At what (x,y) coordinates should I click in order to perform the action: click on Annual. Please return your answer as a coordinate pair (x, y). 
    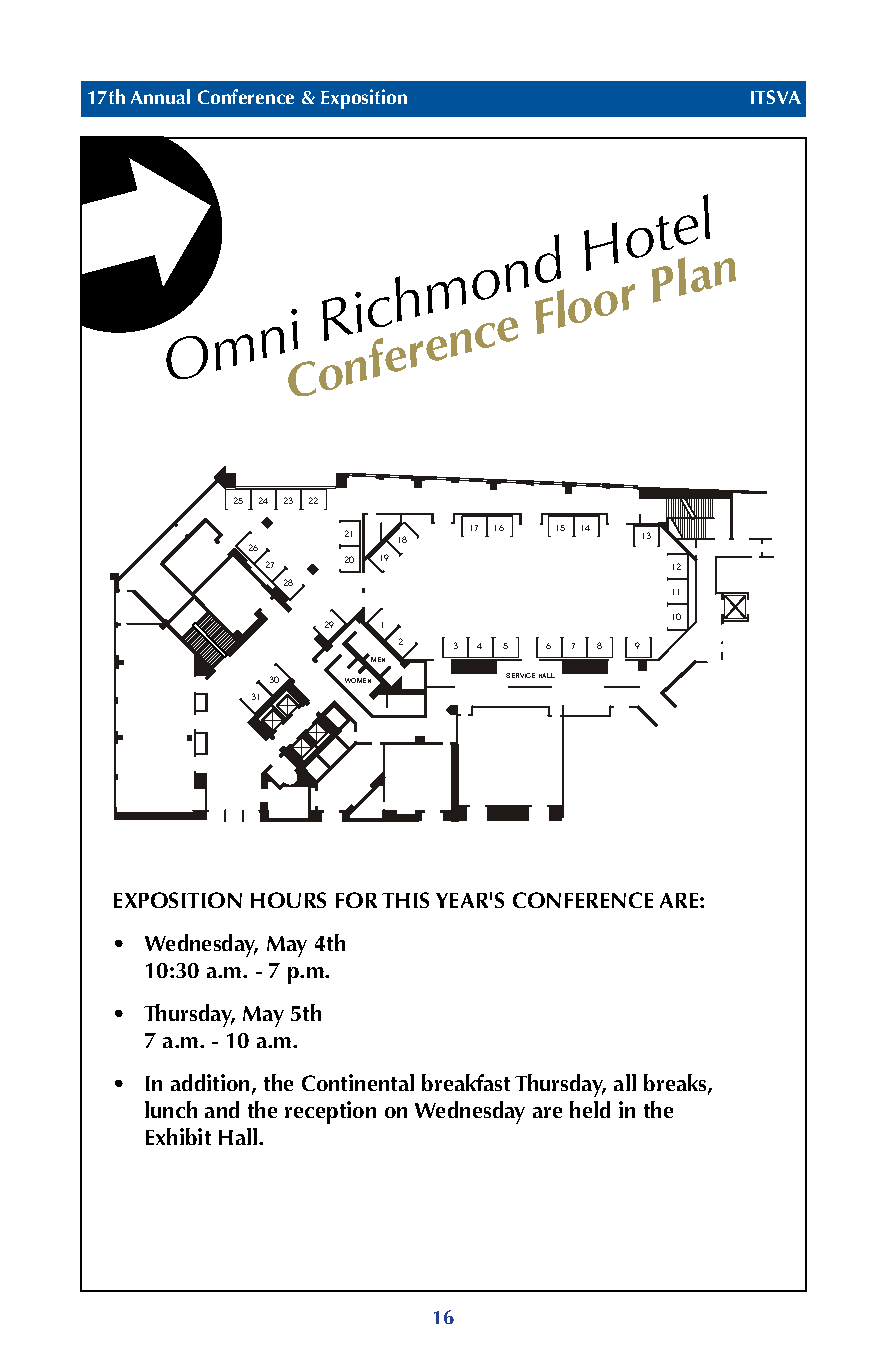
    Looking at the image, I should click on (160, 96).
